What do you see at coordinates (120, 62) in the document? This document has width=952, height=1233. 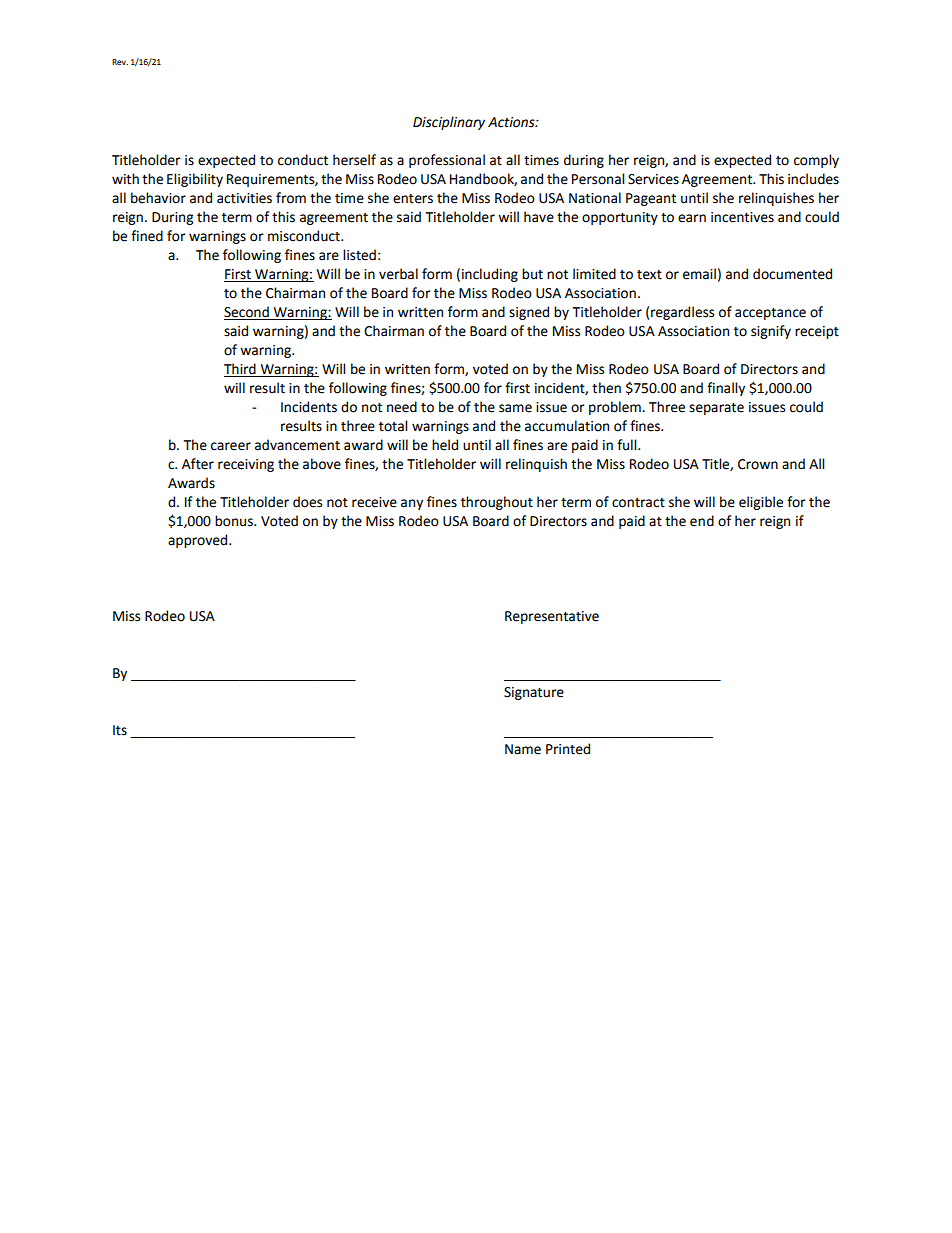 I see `Rev` at bounding box center [120, 62].
